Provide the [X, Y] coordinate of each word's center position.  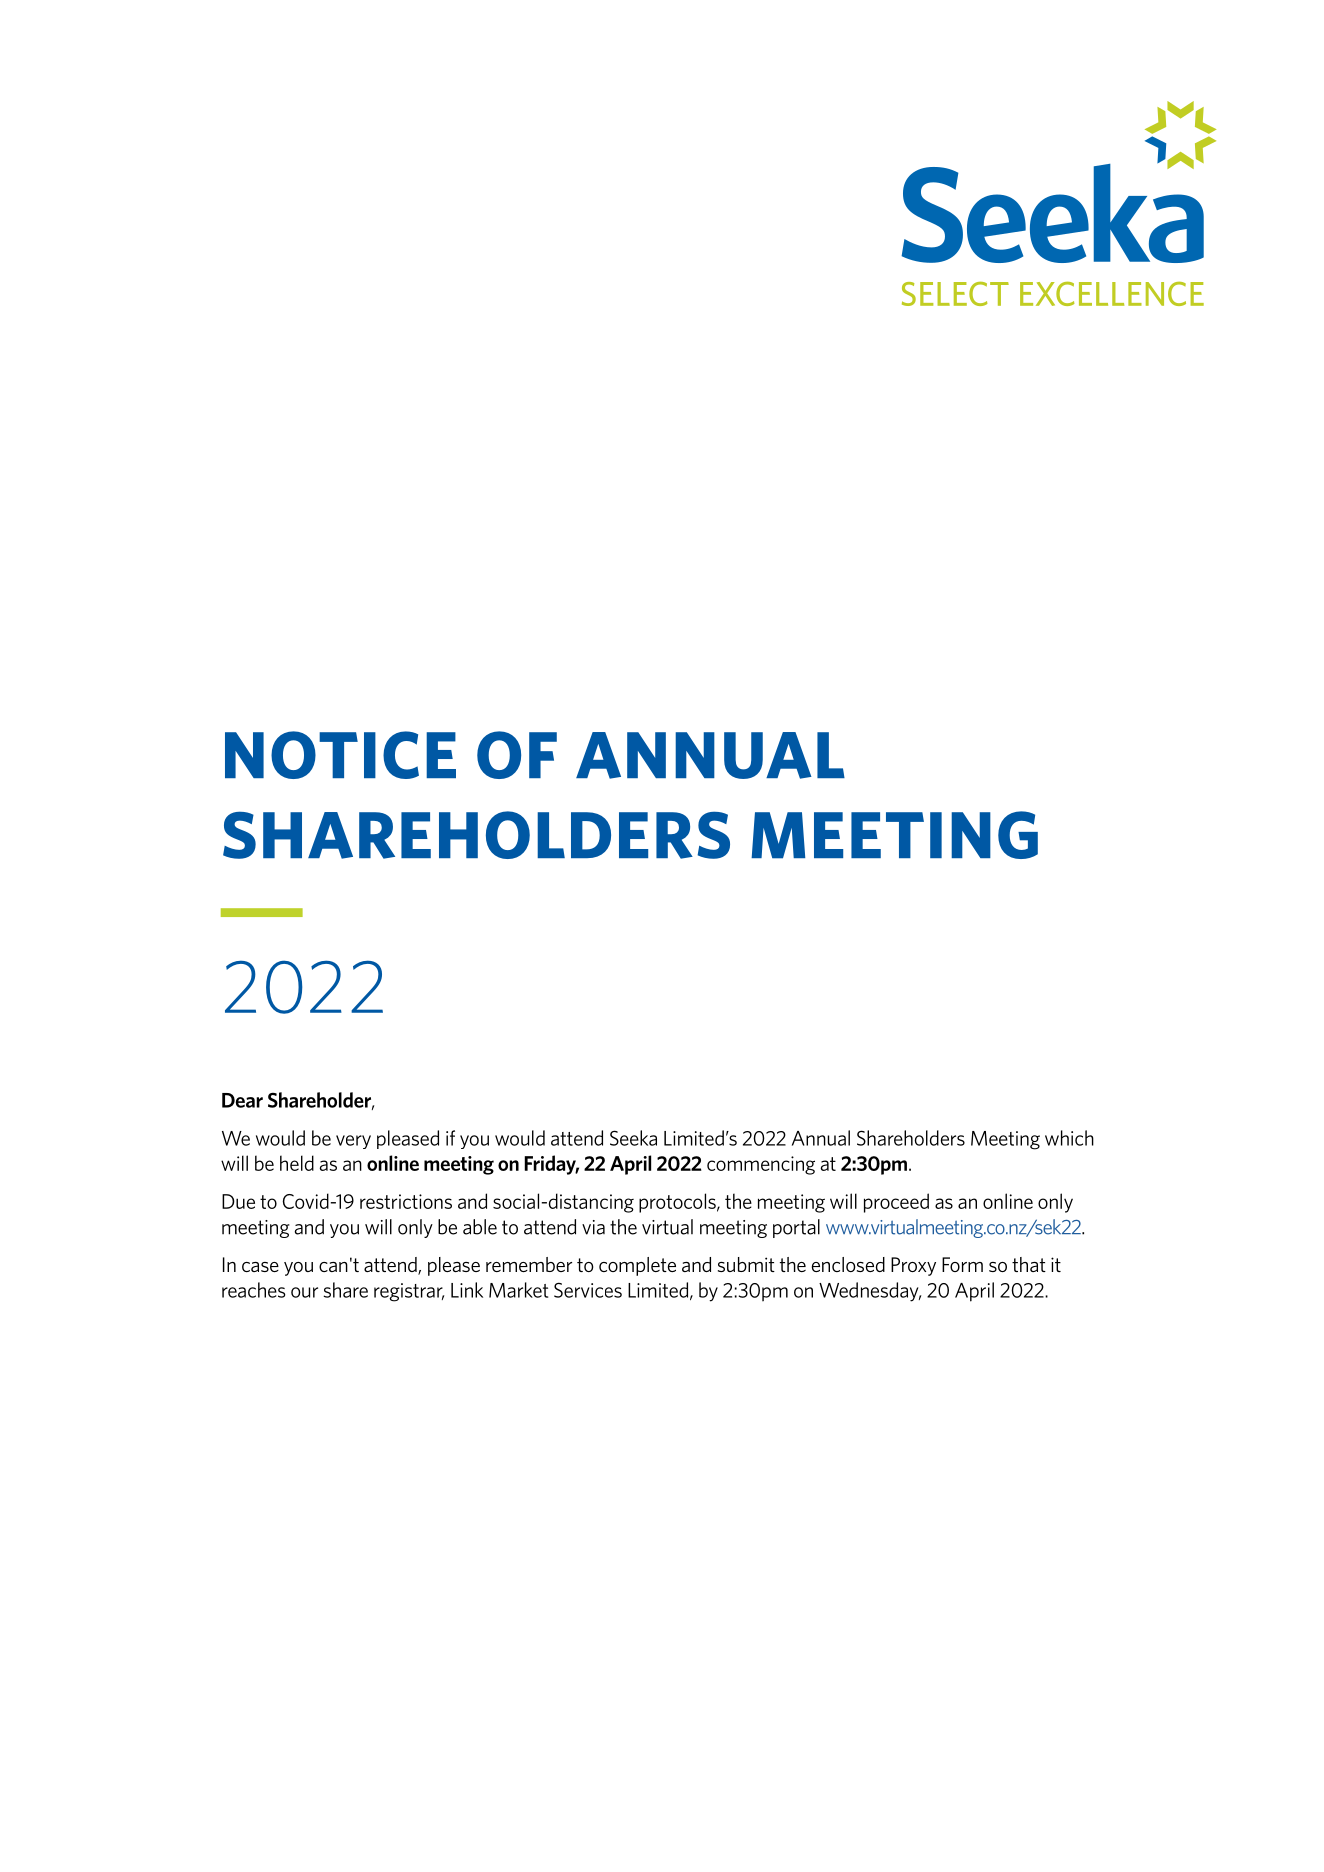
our [304, 1292]
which [1069, 1138]
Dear [242, 1100]
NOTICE [340, 755]
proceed [896, 1203]
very [353, 1142]
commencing [761, 1165]
